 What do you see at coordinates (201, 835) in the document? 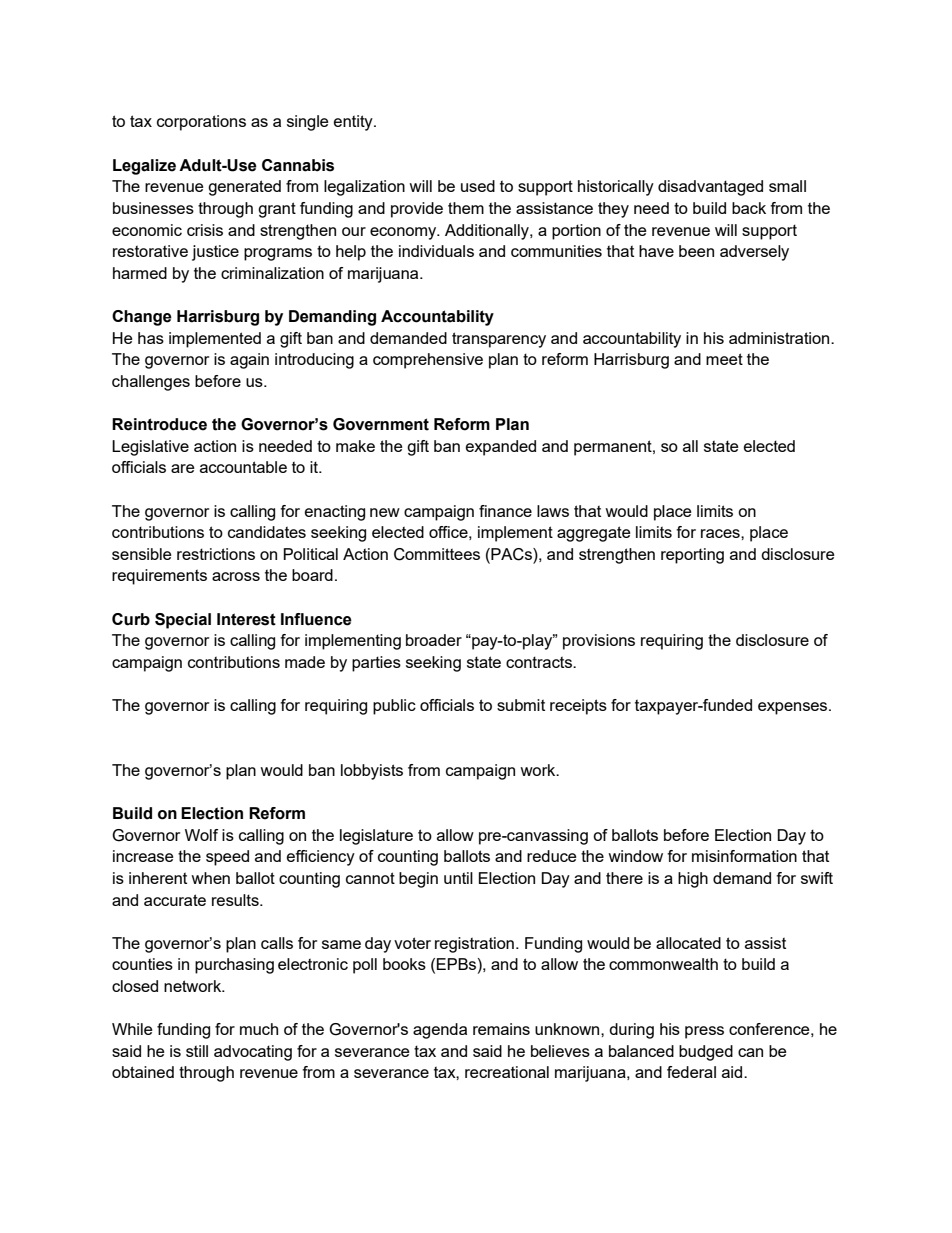
I see `Wolf` at bounding box center [201, 835].
